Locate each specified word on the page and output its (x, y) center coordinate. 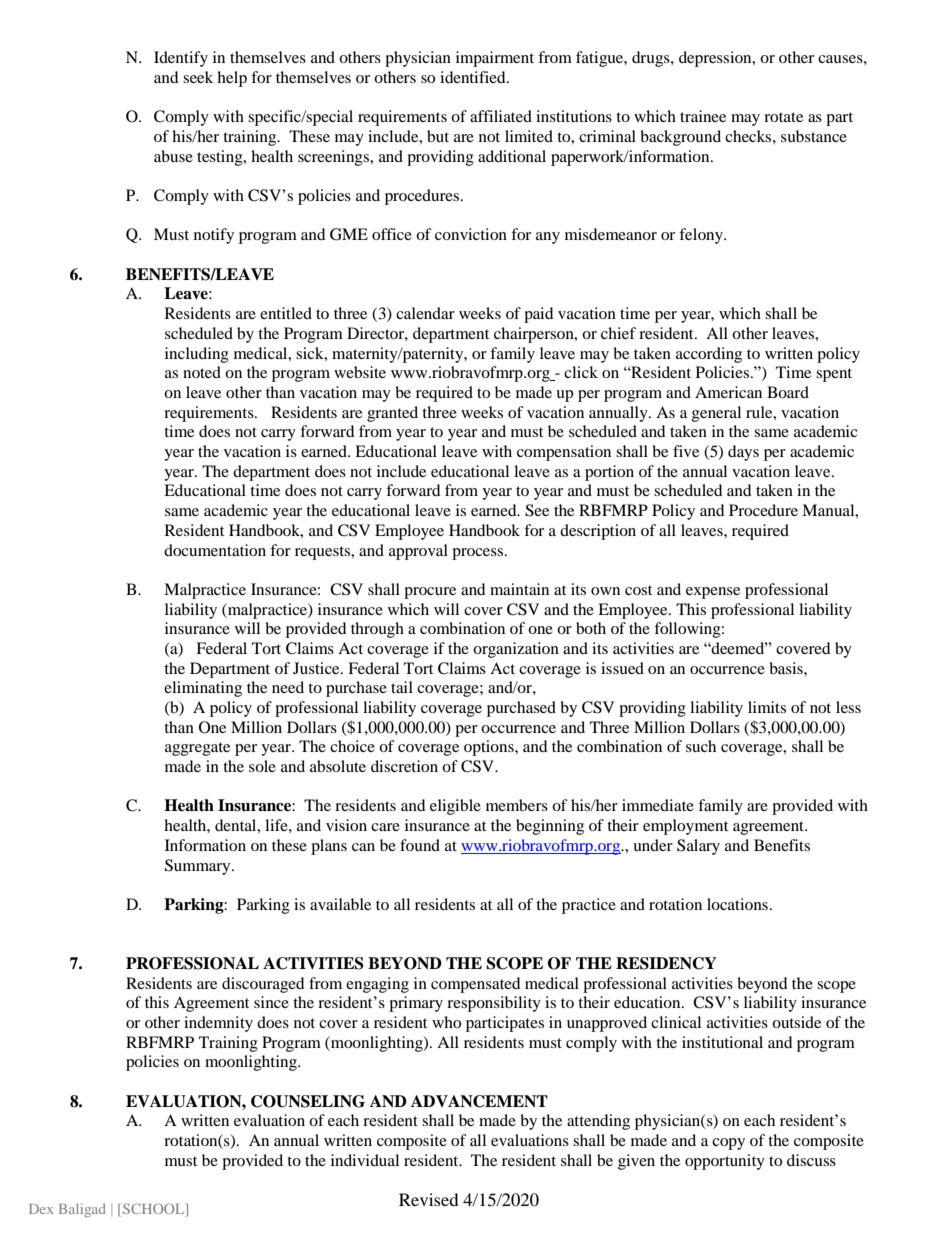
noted (202, 372)
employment (685, 827)
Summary (199, 867)
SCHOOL (155, 1210)
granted (392, 414)
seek (198, 77)
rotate (783, 117)
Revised (429, 1199)
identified (474, 77)
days (743, 453)
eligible (455, 807)
